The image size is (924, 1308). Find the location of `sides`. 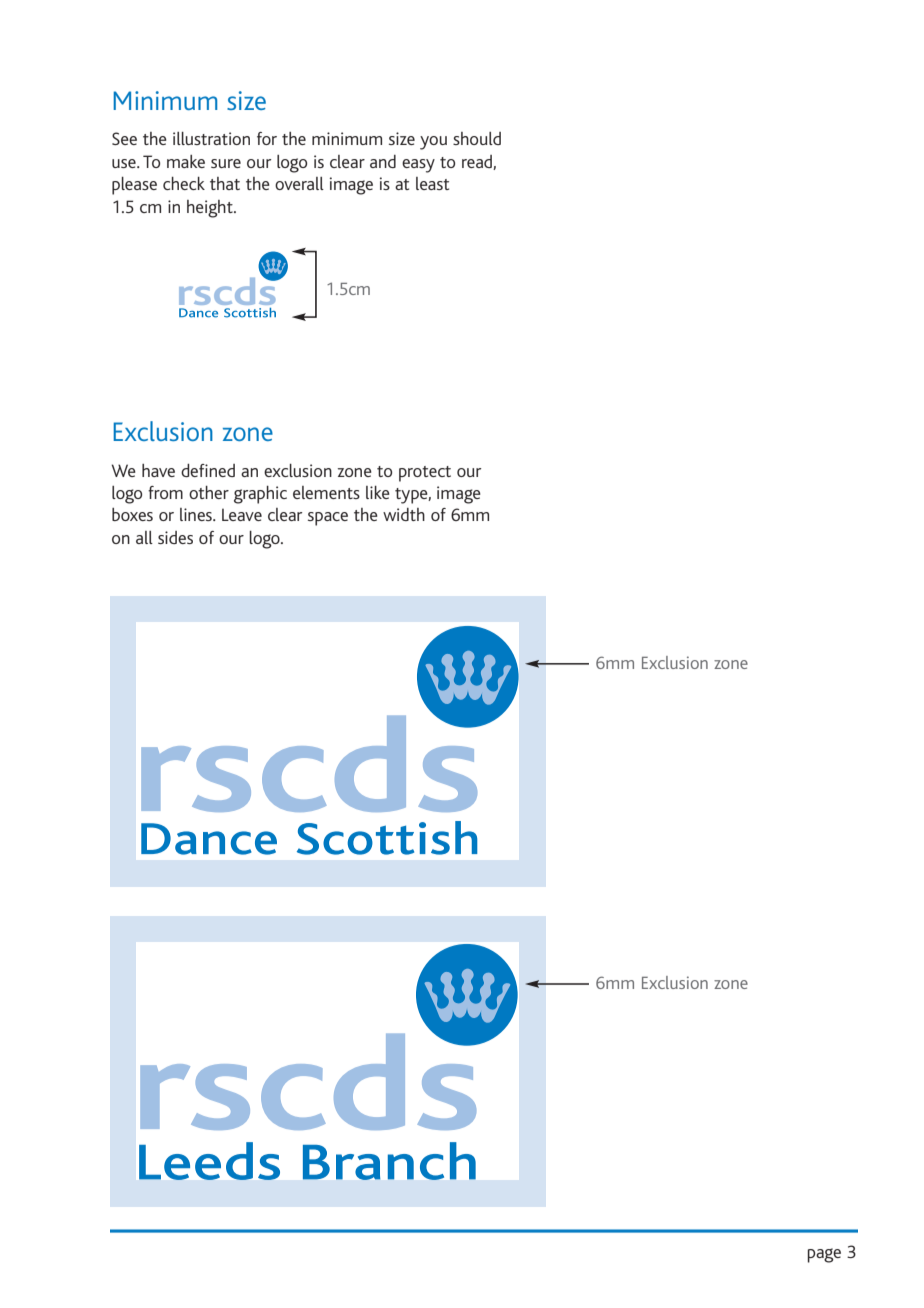

sides is located at coordinates (175, 537).
